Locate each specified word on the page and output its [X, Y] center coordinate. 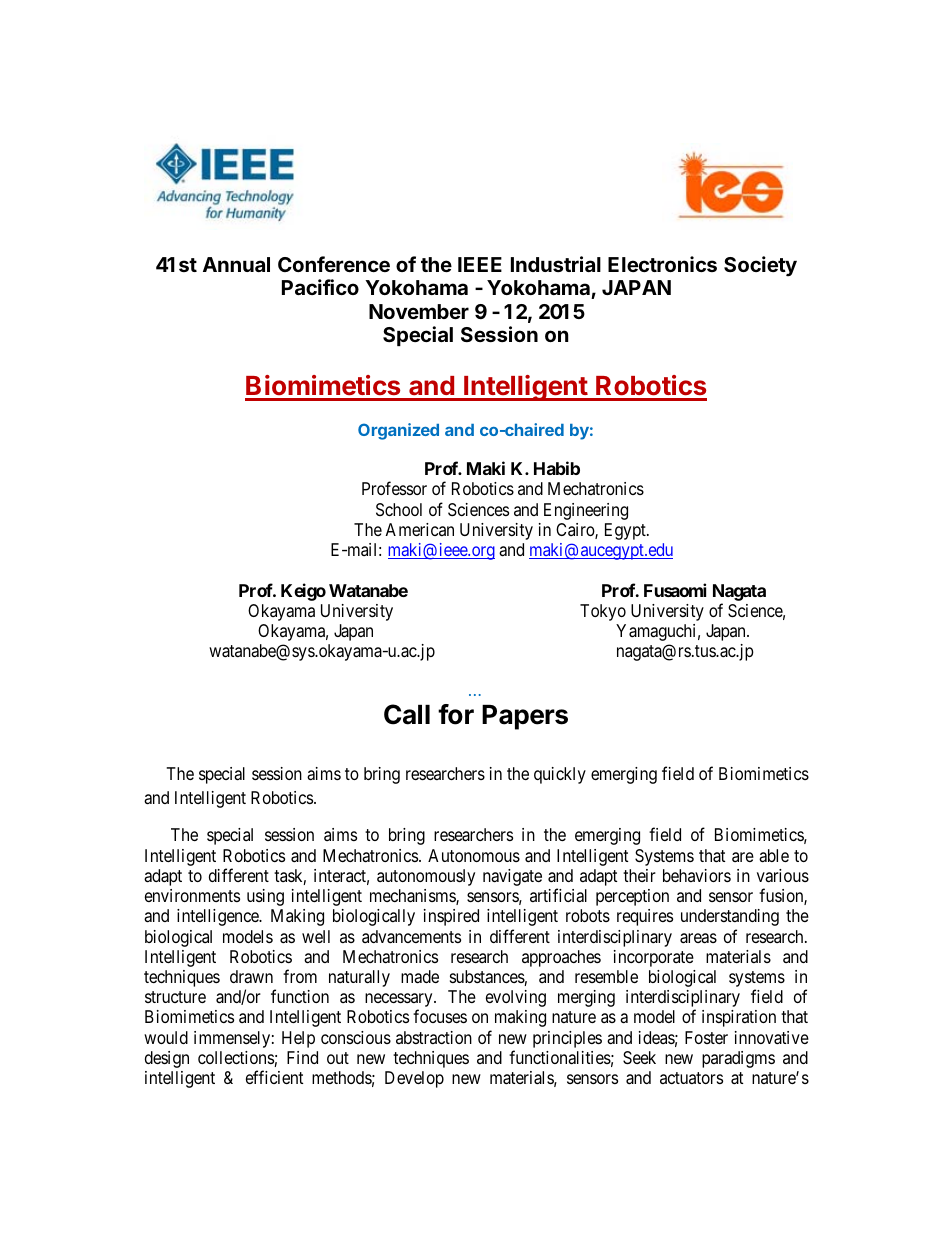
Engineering [586, 511]
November [419, 311]
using [265, 897]
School [399, 509]
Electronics [662, 264]
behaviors [697, 875]
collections [236, 1059]
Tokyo [603, 612]
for [456, 714]
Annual [236, 264]
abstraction [434, 1037]
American [419, 529]
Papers [525, 717]
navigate [512, 877]
